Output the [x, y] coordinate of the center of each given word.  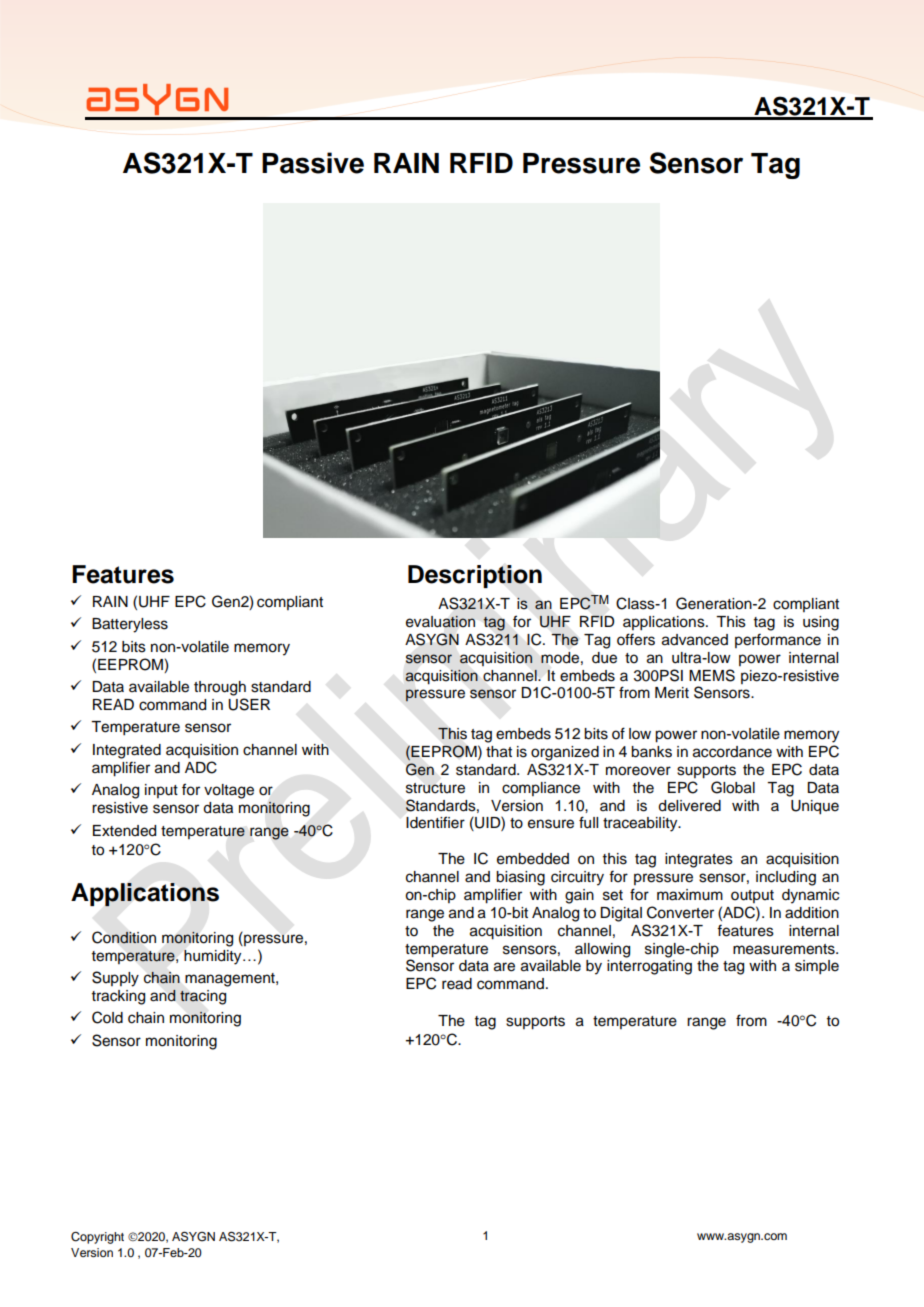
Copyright [97, 1238]
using [821, 623]
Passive [313, 163]
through [220, 688]
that [499, 752]
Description [475, 576]
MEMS [712, 675]
